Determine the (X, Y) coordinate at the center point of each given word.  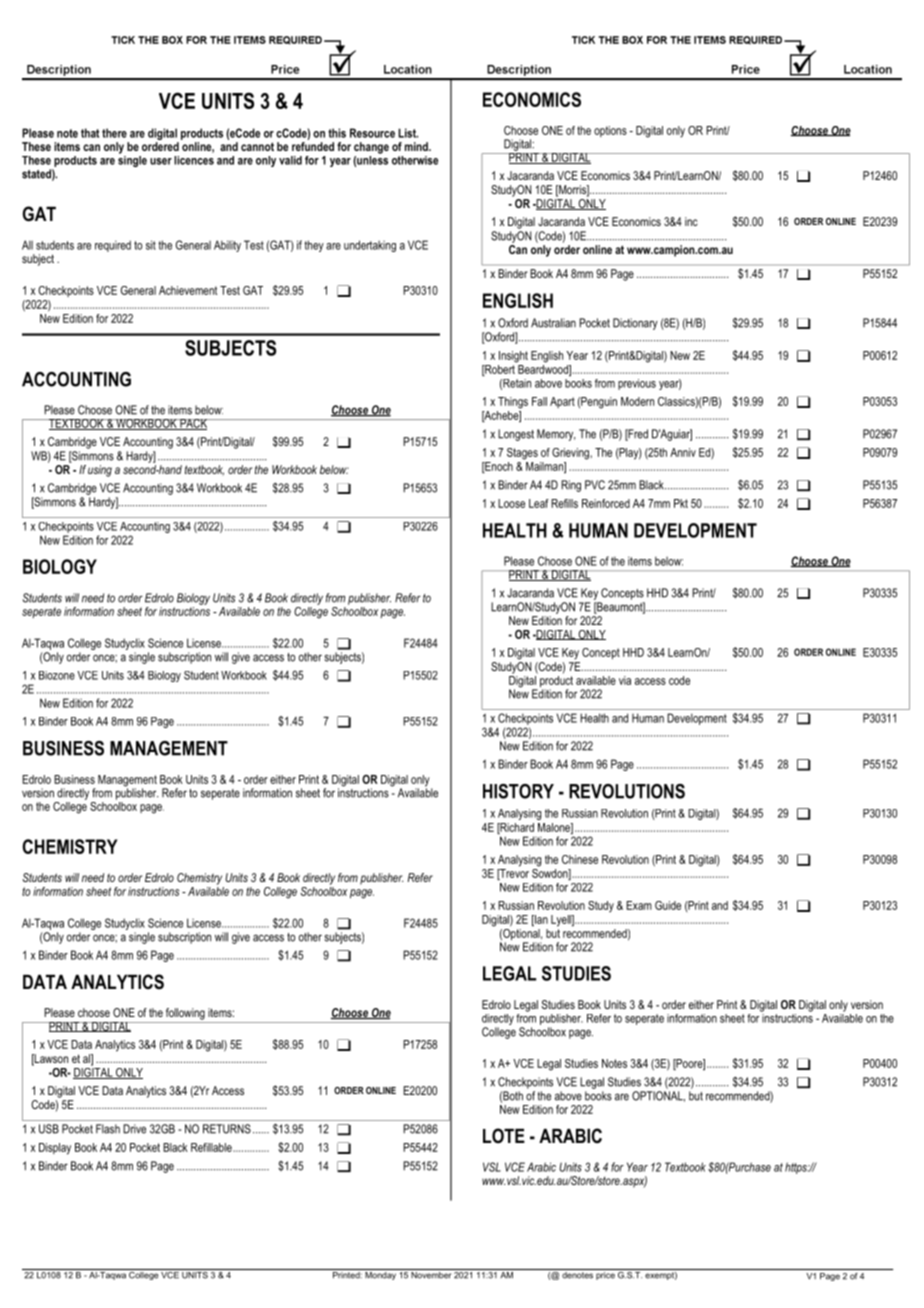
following (185, 1014)
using (100, 471)
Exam (639, 905)
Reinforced (606, 503)
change (371, 148)
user (161, 161)
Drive (134, 1129)
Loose (511, 503)
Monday (380, 1274)
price (605, 1274)
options (610, 131)
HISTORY (518, 791)
